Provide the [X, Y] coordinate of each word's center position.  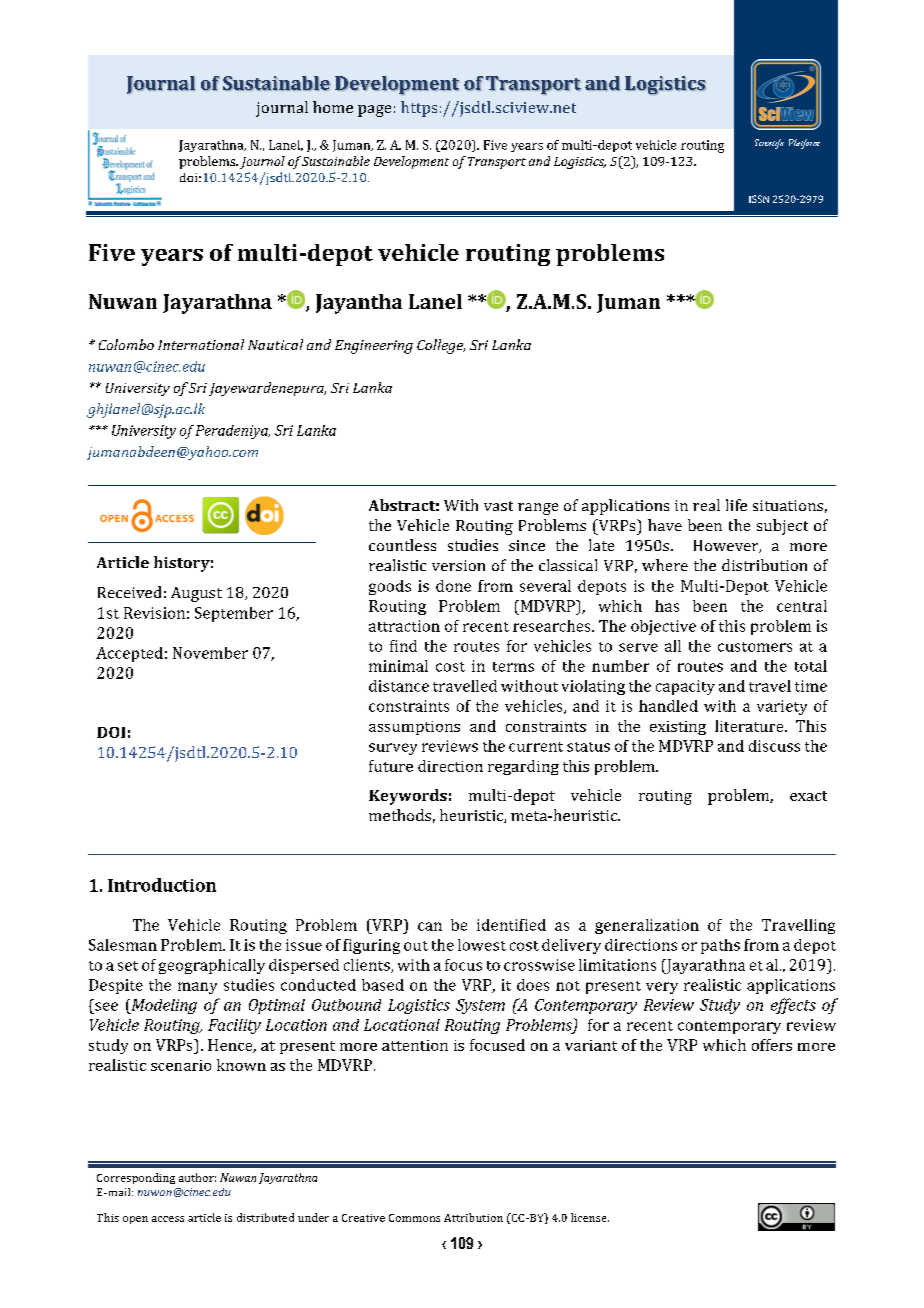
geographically [212, 966]
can [430, 926]
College [441, 346]
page [374, 111]
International [201, 344]
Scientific [769, 144]
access [168, 1219]
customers [755, 647]
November [210, 653]
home [333, 107]
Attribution [473, 1217]
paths [720, 946]
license [590, 1217]
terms [513, 667]
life [736, 505]
